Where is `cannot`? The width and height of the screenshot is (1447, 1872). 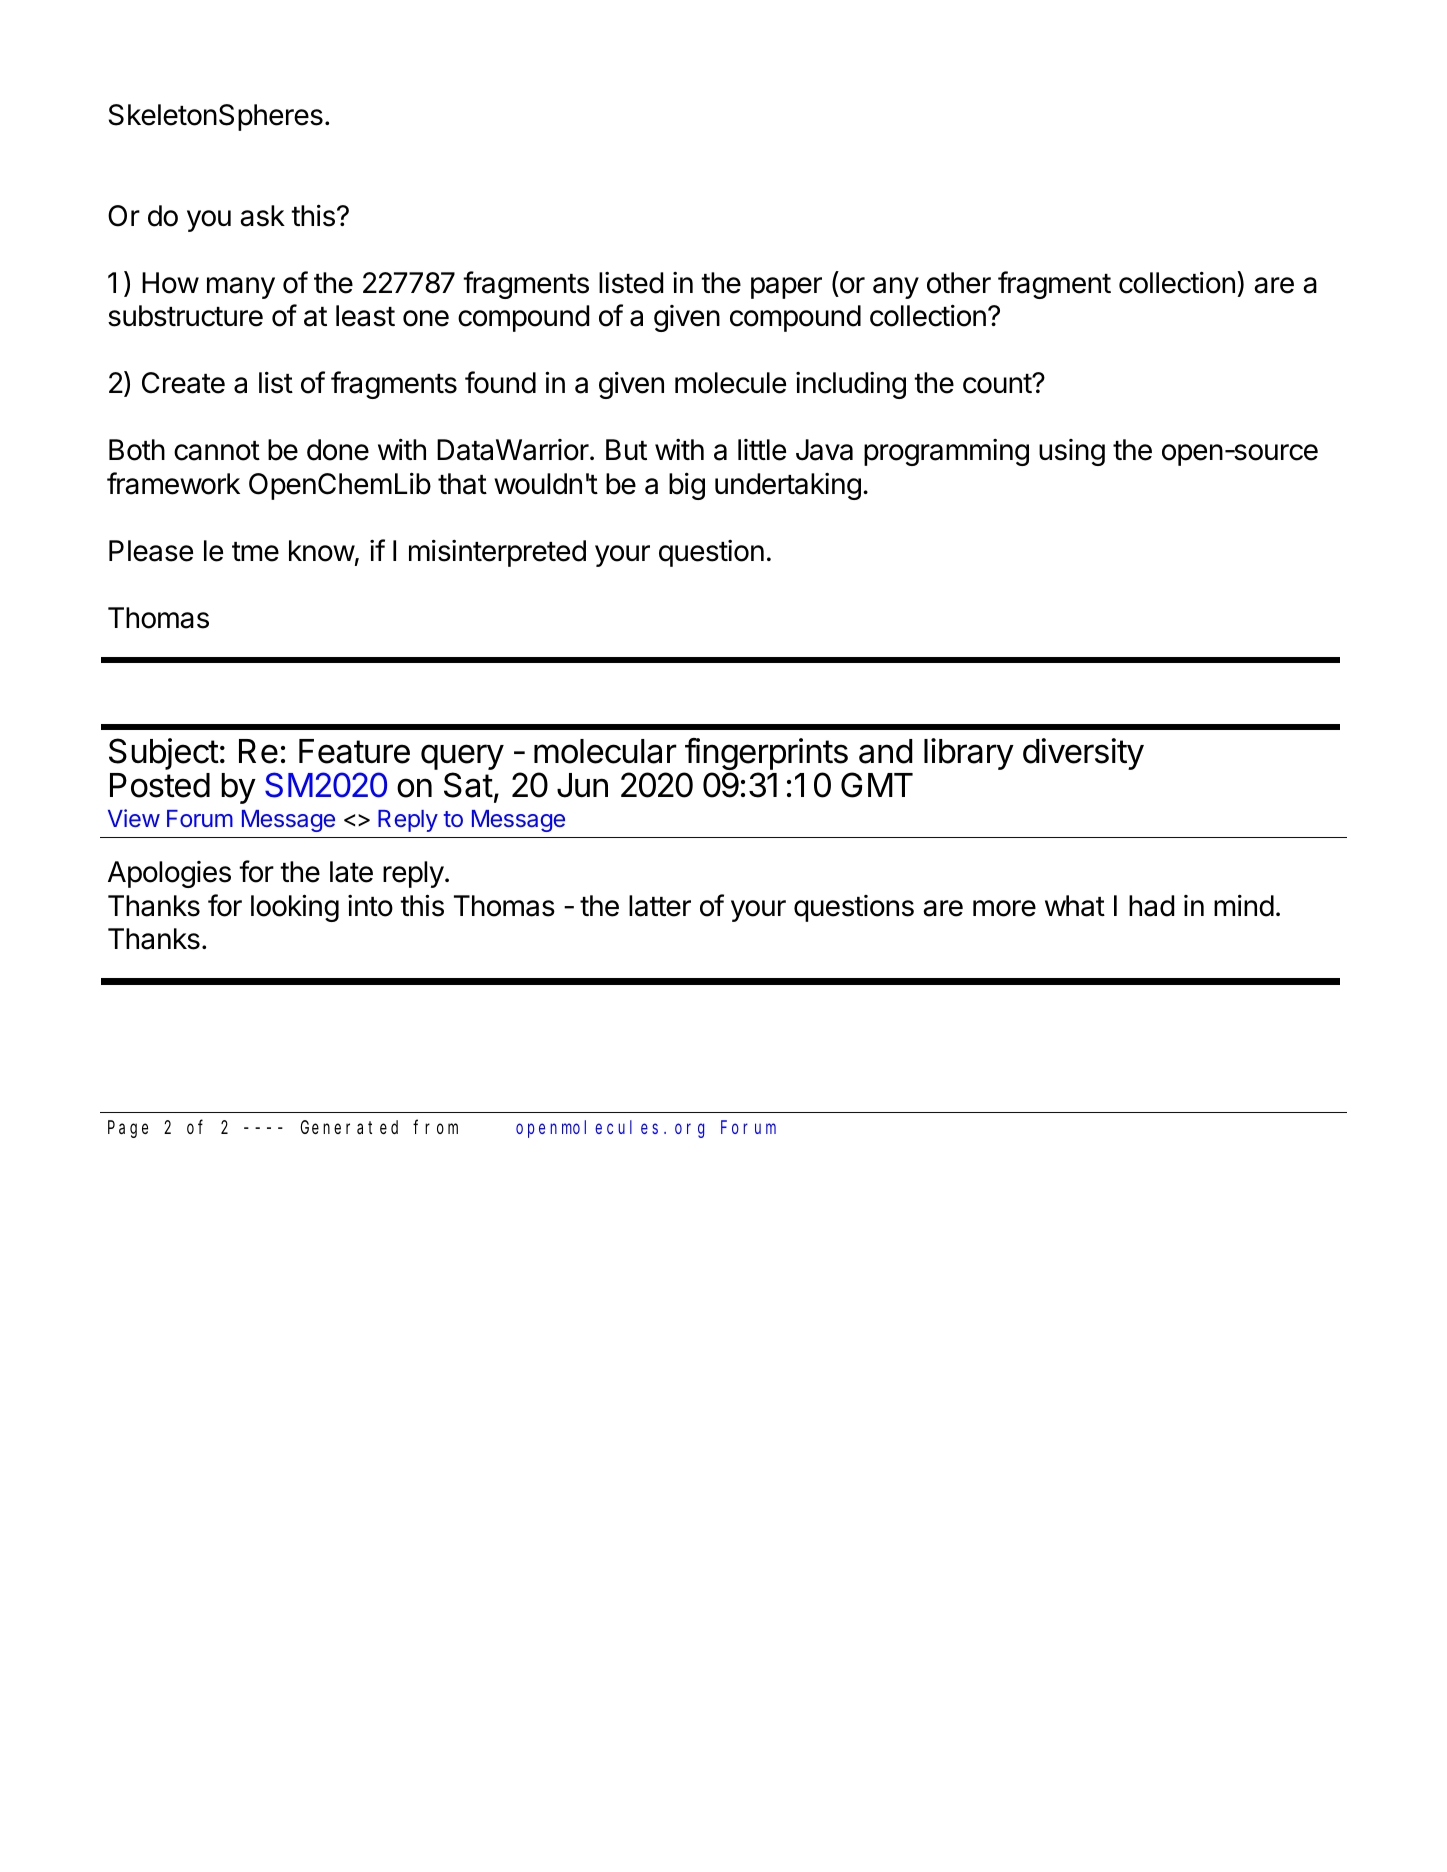 cannot is located at coordinates (217, 451).
